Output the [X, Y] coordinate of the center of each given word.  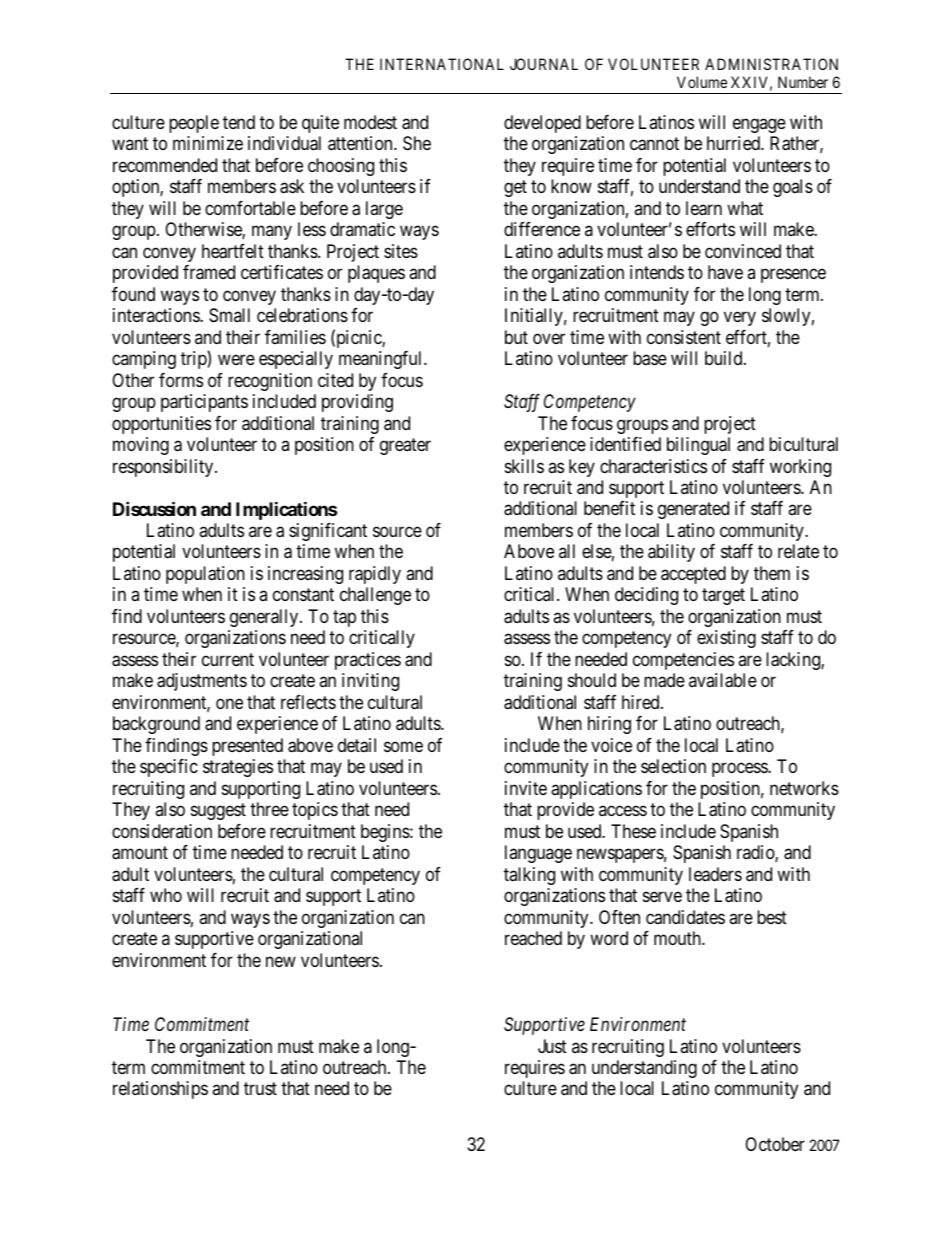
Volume [702, 82]
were [236, 360]
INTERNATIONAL [442, 64]
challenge [375, 596]
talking [529, 876]
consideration [162, 831]
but [516, 337]
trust [260, 1089]
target [723, 597]
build [725, 358]
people [194, 124]
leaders [715, 874]
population [205, 575]
